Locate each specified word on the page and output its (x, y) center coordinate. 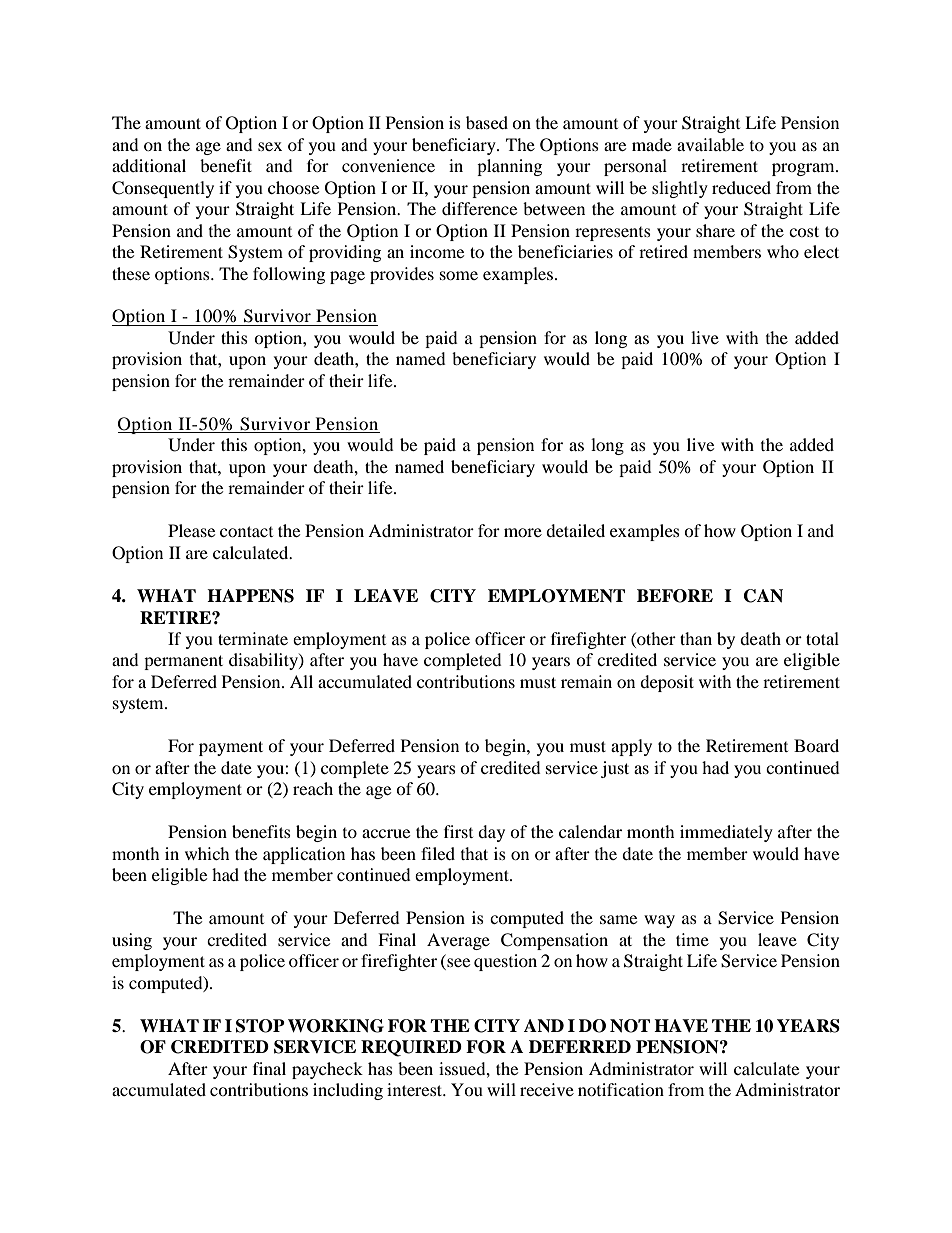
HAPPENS (250, 596)
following (289, 275)
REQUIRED (411, 1048)
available (710, 144)
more (523, 532)
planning (509, 167)
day (491, 833)
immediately (726, 833)
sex (270, 146)
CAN (763, 596)
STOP (260, 1026)
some (459, 275)
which (207, 853)
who (783, 251)
